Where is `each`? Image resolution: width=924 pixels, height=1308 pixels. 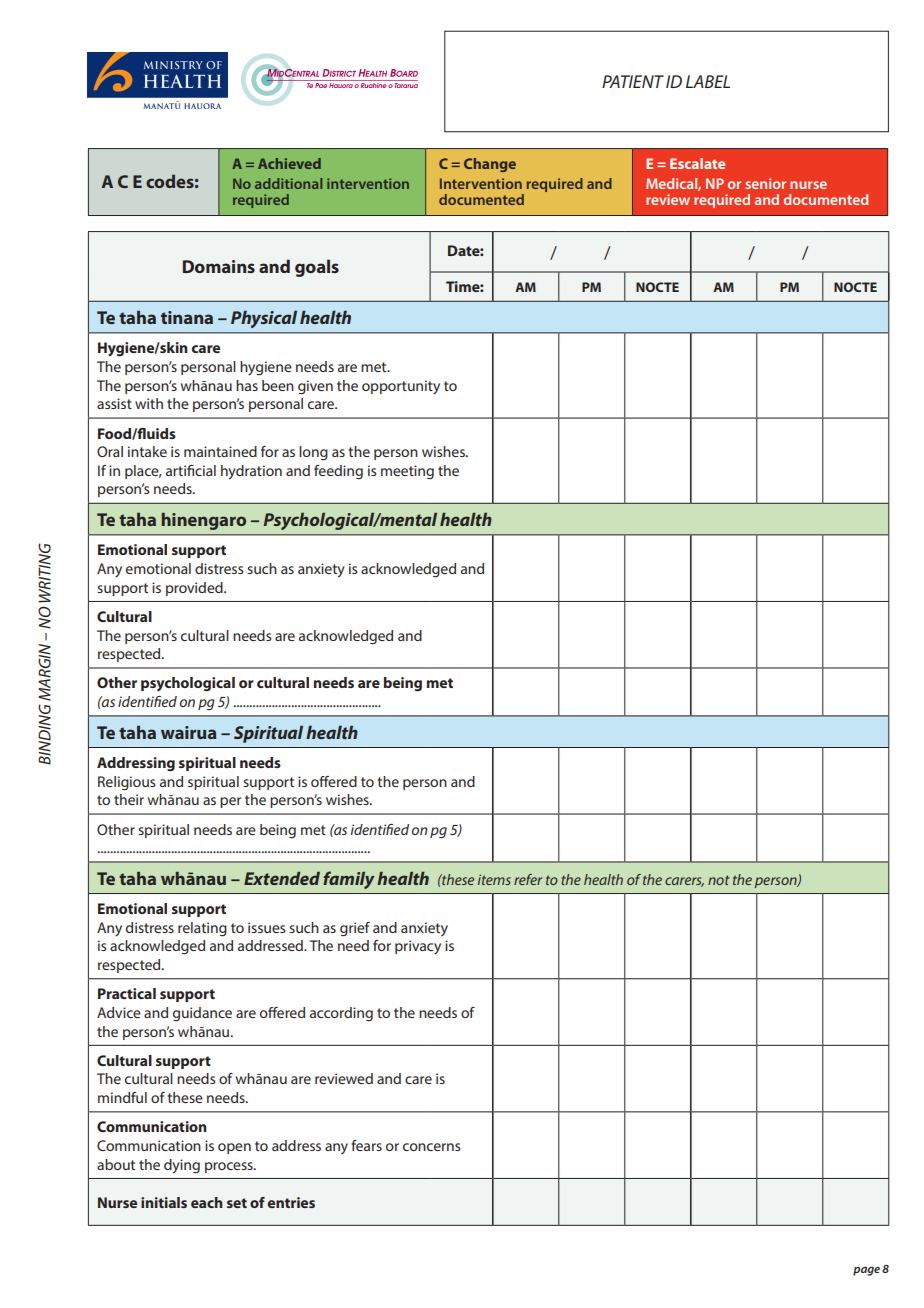 each is located at coordinates (207, 1202).
